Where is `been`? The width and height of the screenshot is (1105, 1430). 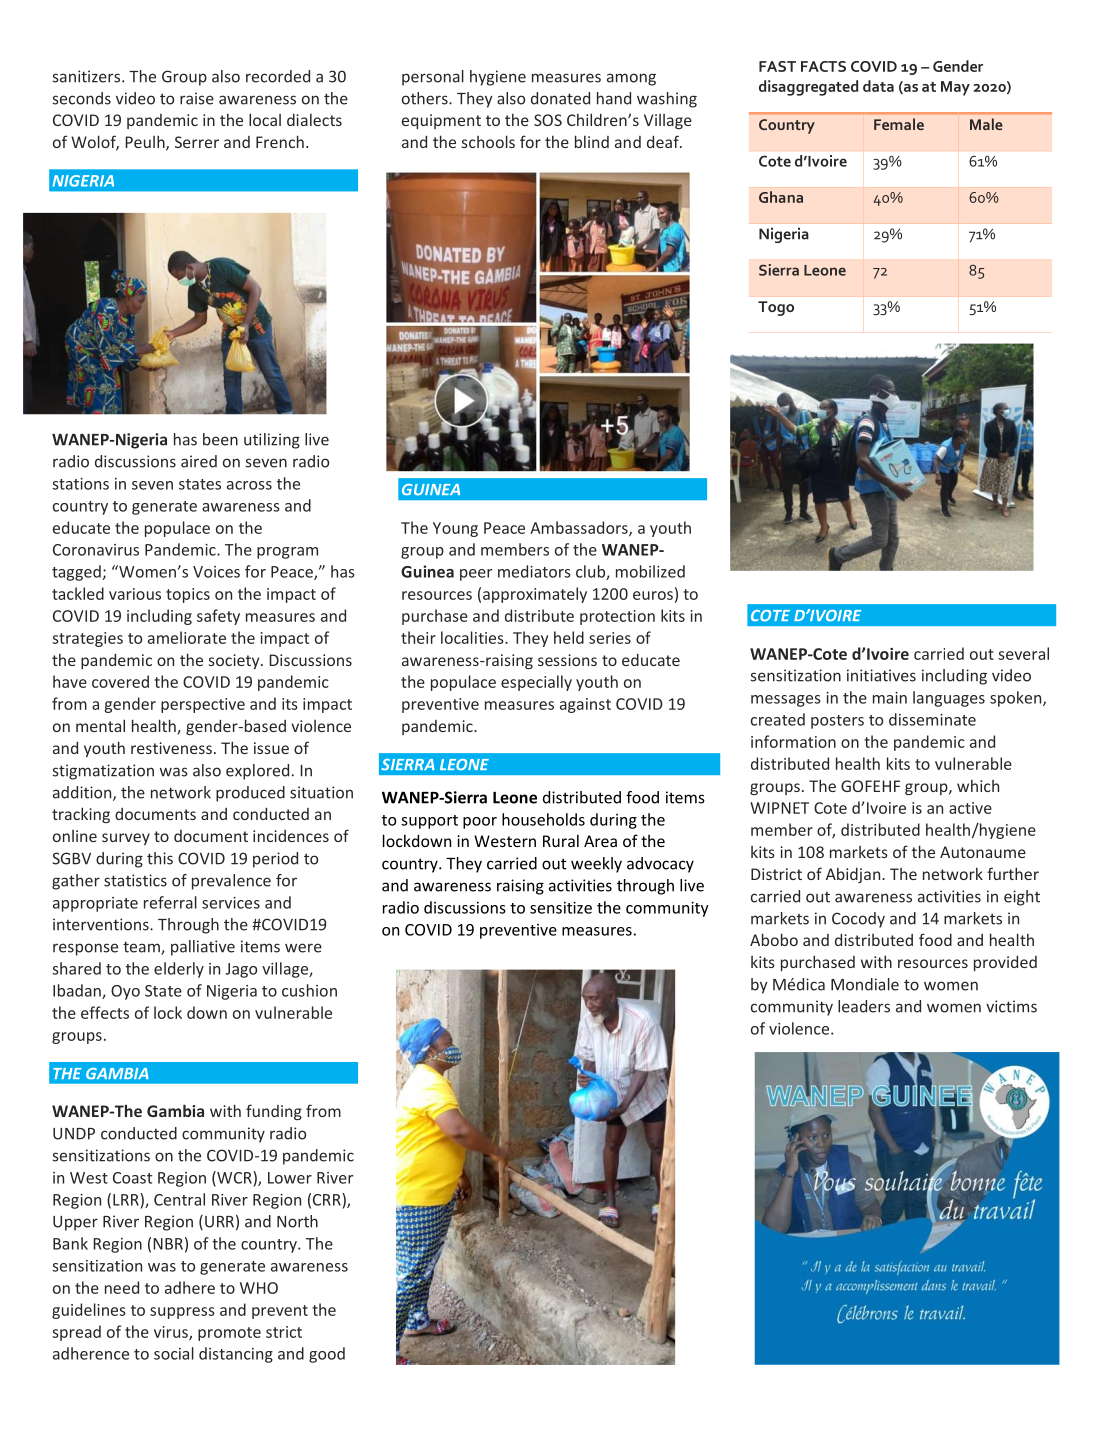 been is located at coordinates (220, 439).
